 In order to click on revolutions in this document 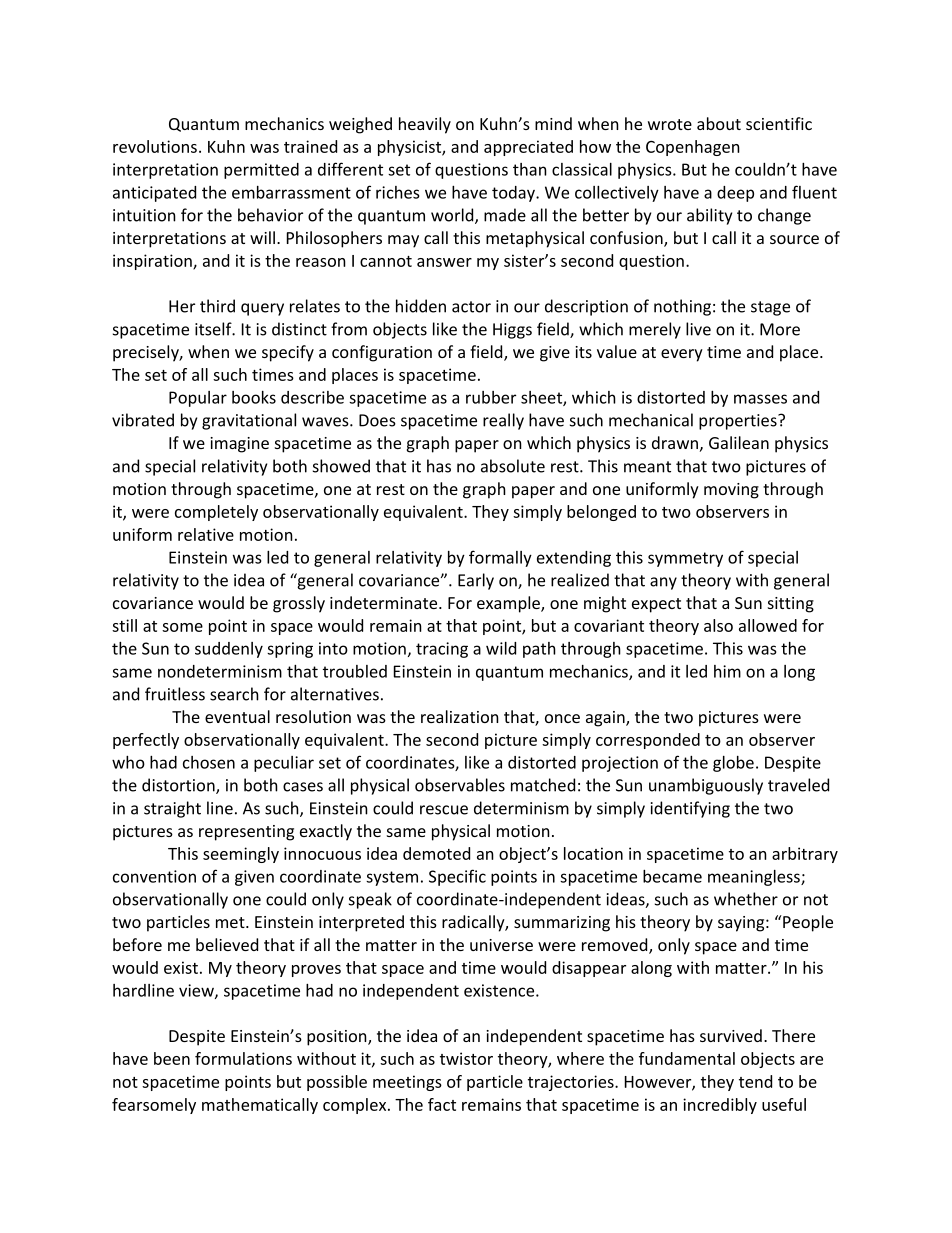, I will do `click(155, 146)`.
